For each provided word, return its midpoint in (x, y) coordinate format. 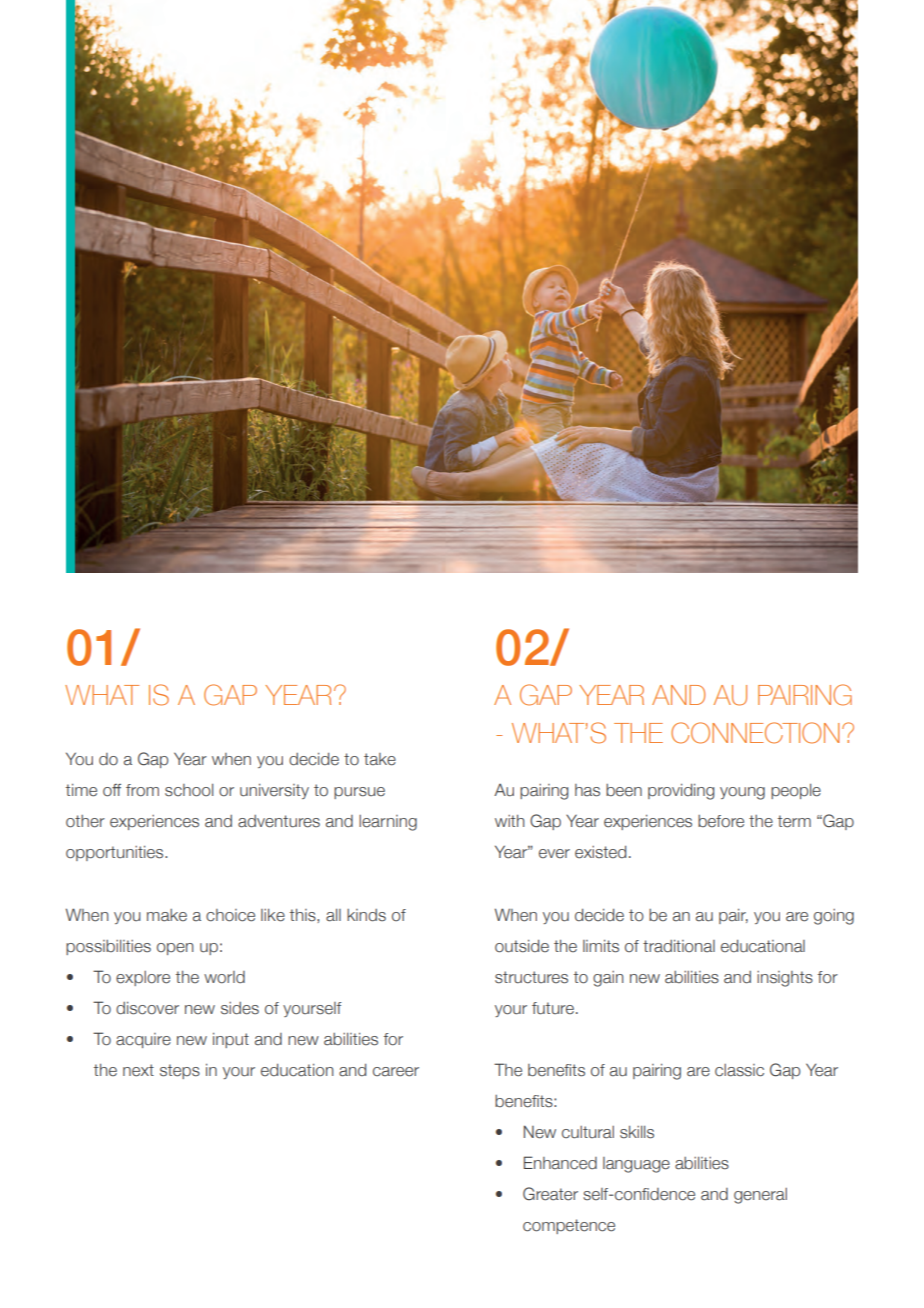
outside (522, 946)
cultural (588, 1132)
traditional (679, 946)
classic (739, 1070)
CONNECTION (755, 733)
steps (180, 1071)
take (380, 759)
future (553, 1008)
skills (637, 1132)
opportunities (116, 853)
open (175, 949)
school (189, 790)
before (721, 821)
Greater (550, 1194)
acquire (143, 1040)
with (509, 821)
